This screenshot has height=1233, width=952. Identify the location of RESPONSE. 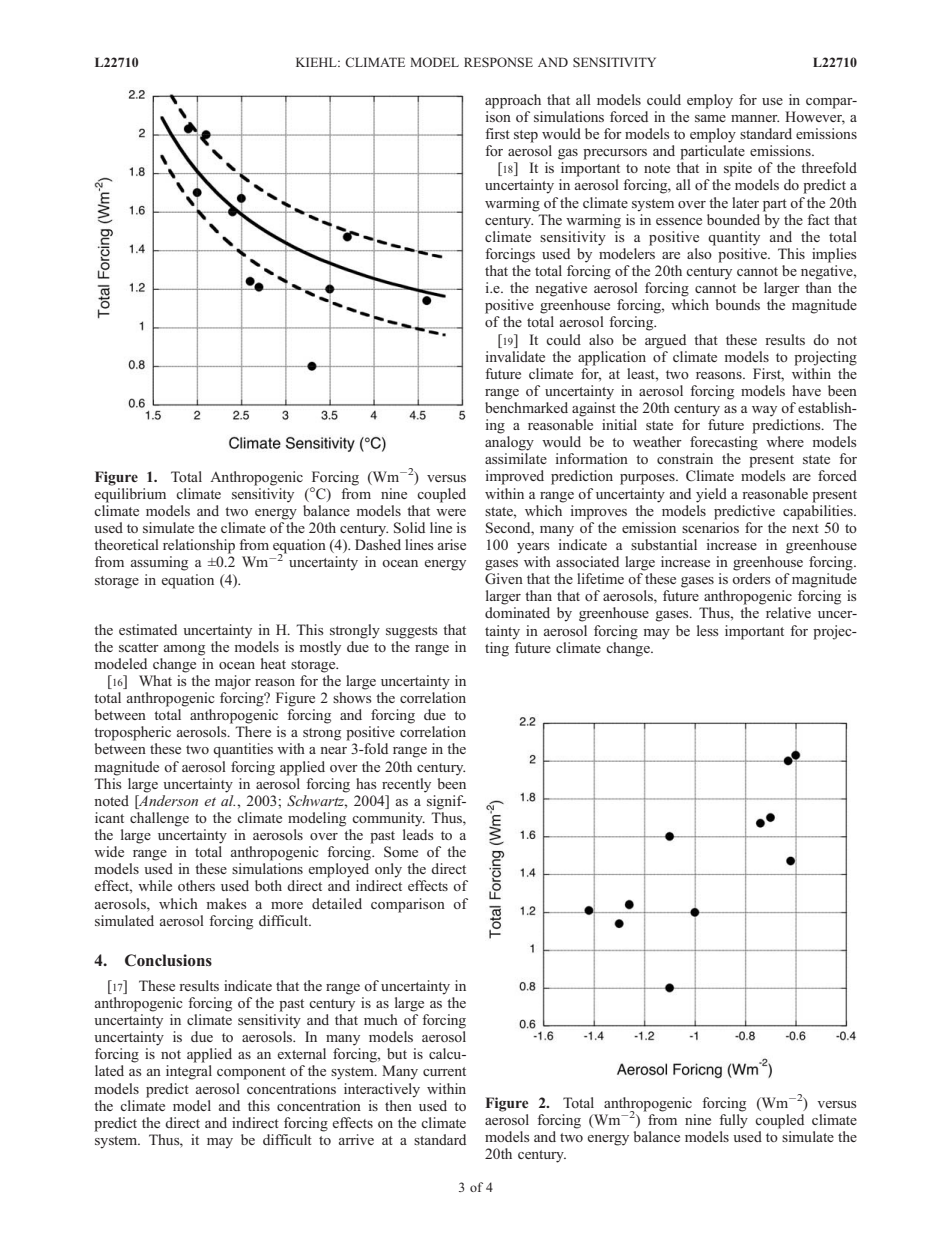
(498, 62).
